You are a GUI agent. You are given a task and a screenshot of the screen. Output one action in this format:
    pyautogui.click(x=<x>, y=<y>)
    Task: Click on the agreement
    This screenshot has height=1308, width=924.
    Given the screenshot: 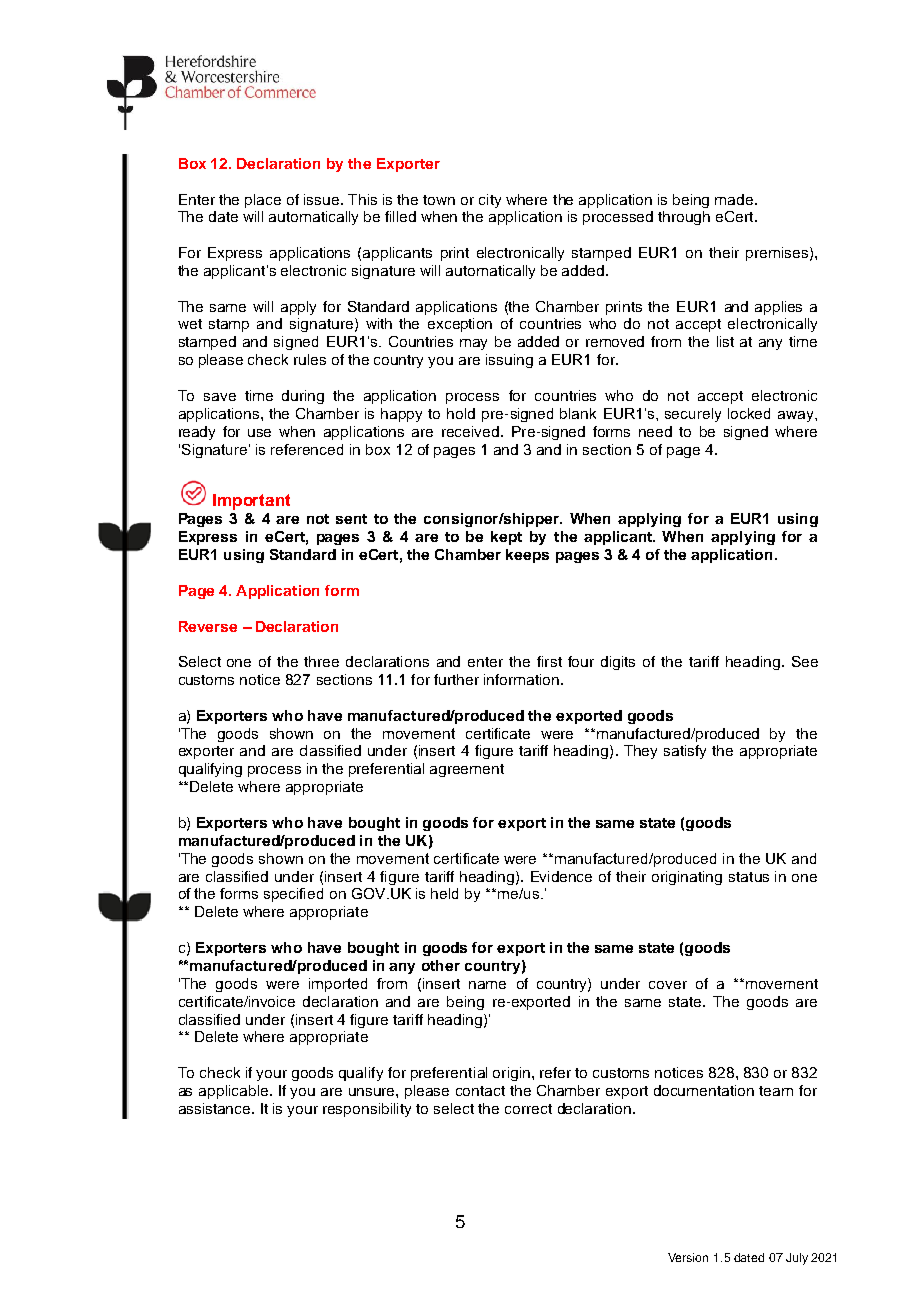 What is the action you would take?
    pyautogui.click(x=467, y=770)
